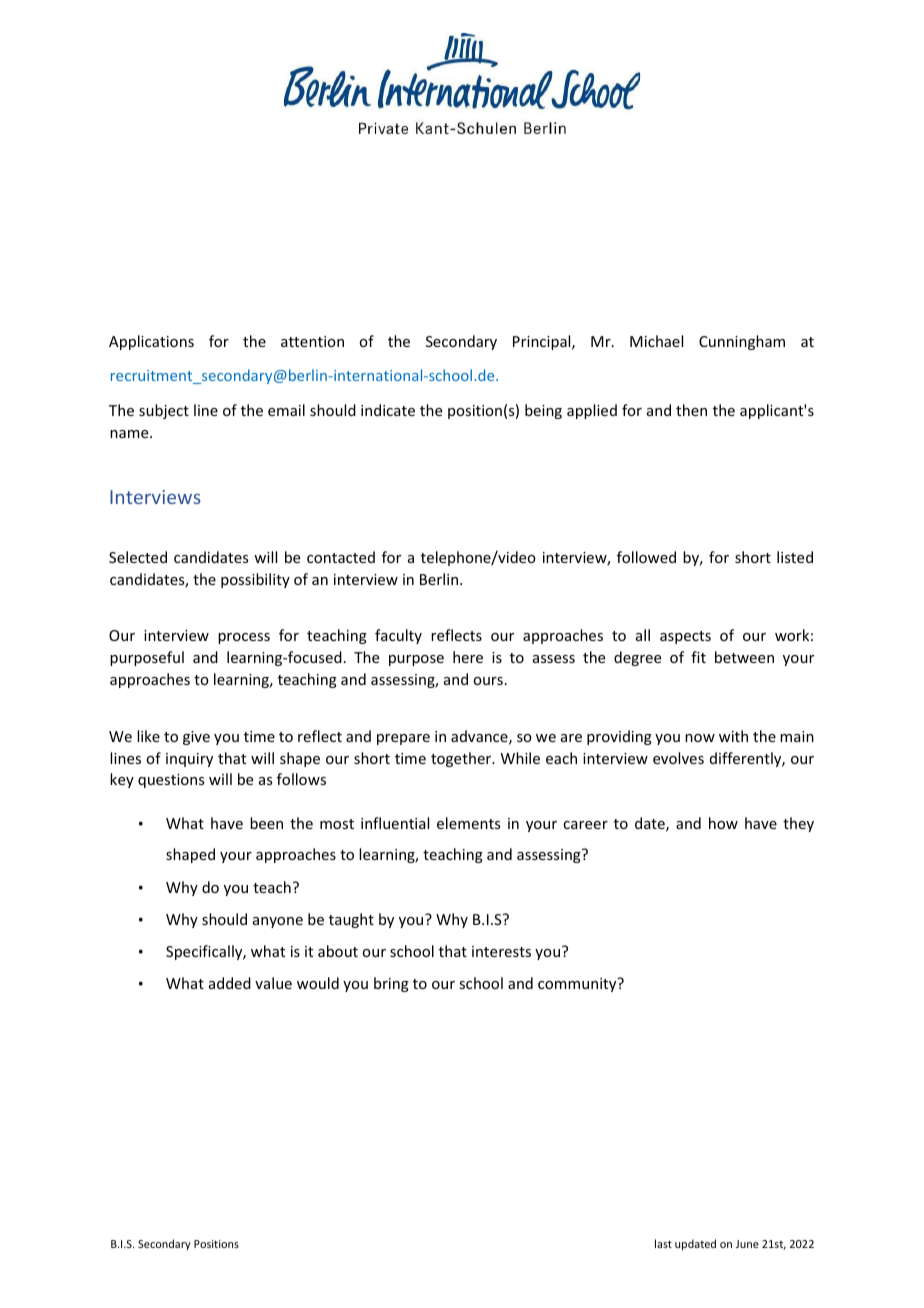 The height and width of the image is (1308, 924). What do you see at coordinates (742, 342) in the image?
I see `Cunningham` at bounding box center [742, 342].
